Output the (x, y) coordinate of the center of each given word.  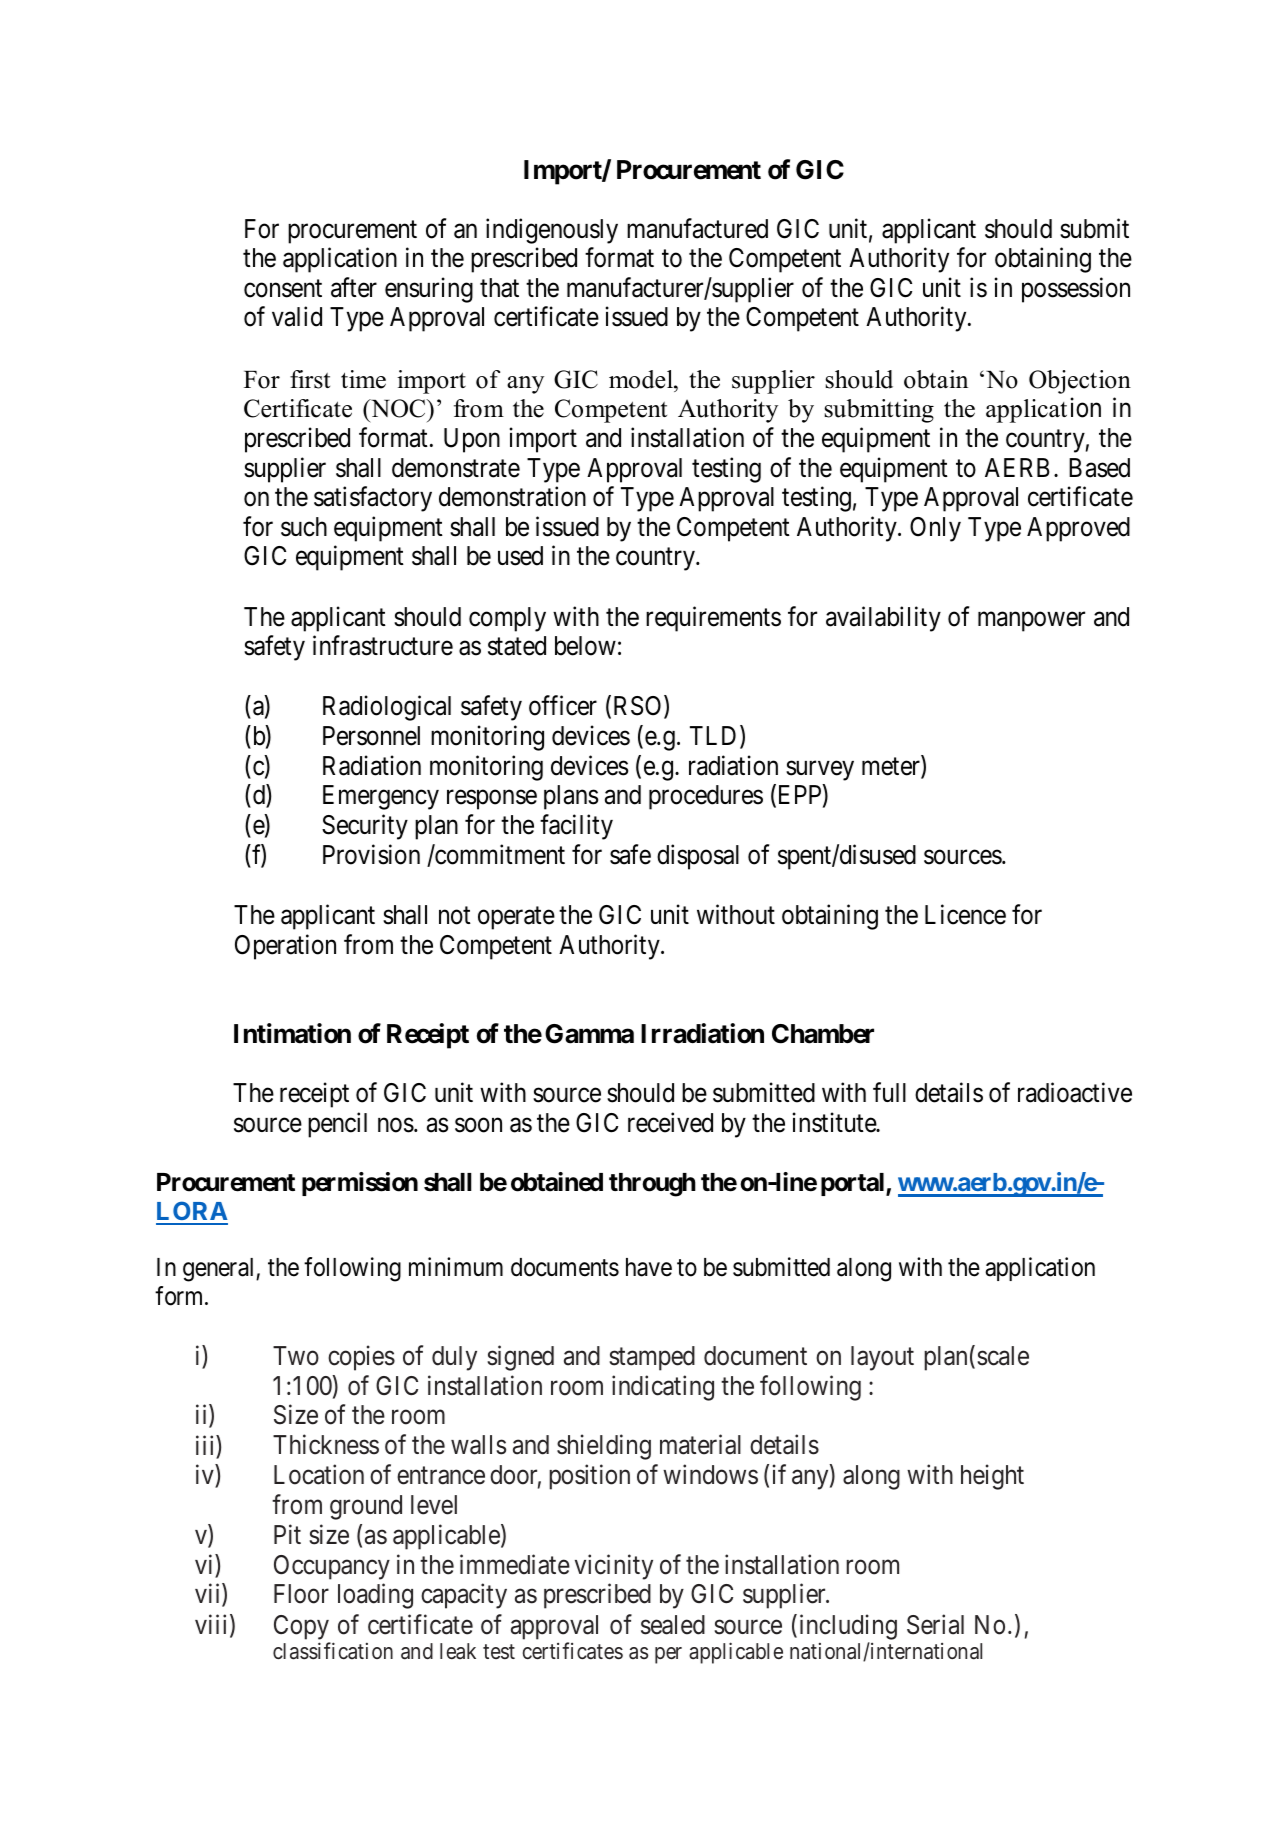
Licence (965, 915)
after (354, 287)
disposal (698, 857)
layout (882, 1358)
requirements (713, 619)
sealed (673, 1625)
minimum (456, 1266)
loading (375, 1596)
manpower (1031, 622)
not (455, 916)
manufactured (697, 228)
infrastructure (383, 646)
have (649, 1267)
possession (1076, 290)
